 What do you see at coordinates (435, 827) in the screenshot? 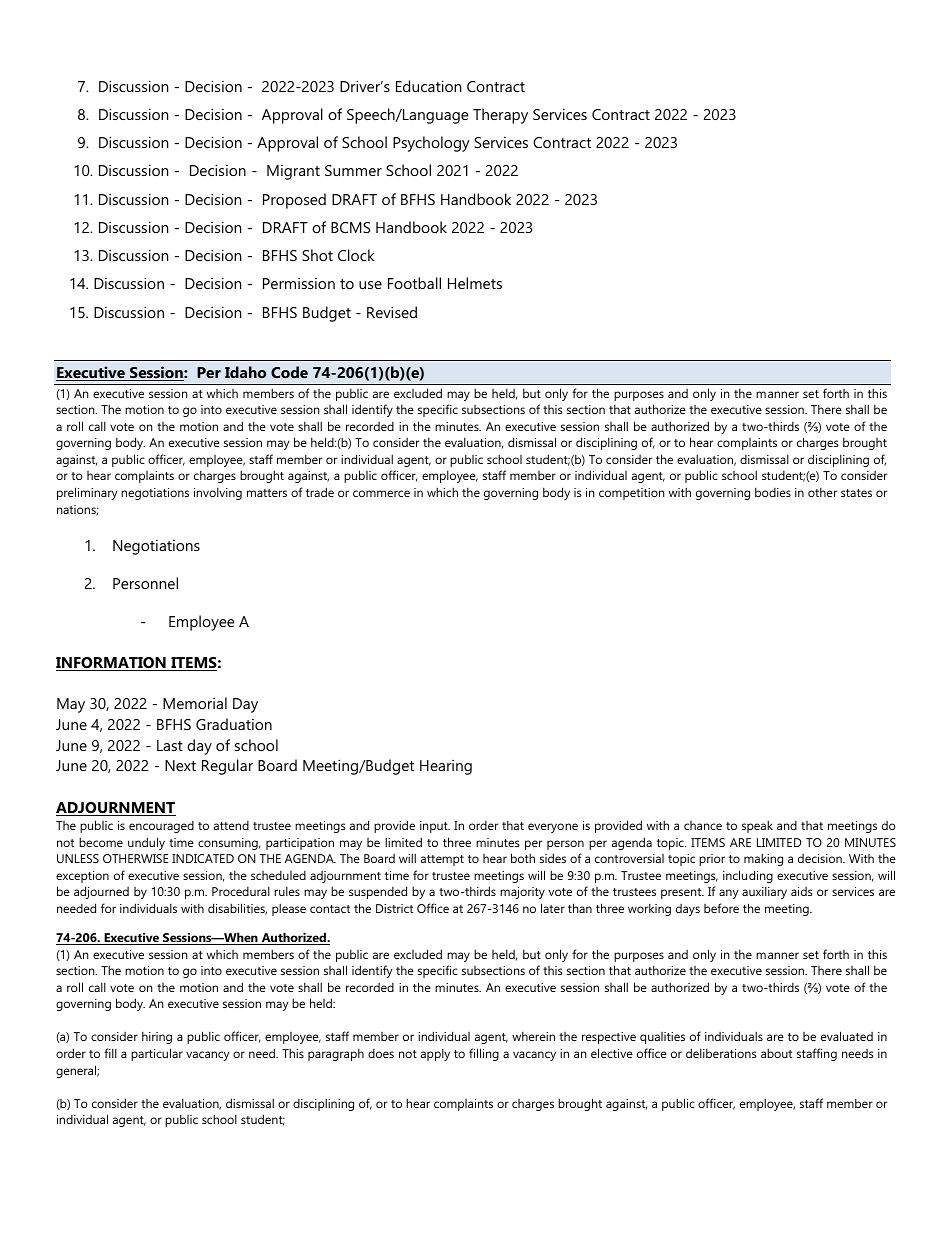
I see `input` at bounding box center [435, 827].
